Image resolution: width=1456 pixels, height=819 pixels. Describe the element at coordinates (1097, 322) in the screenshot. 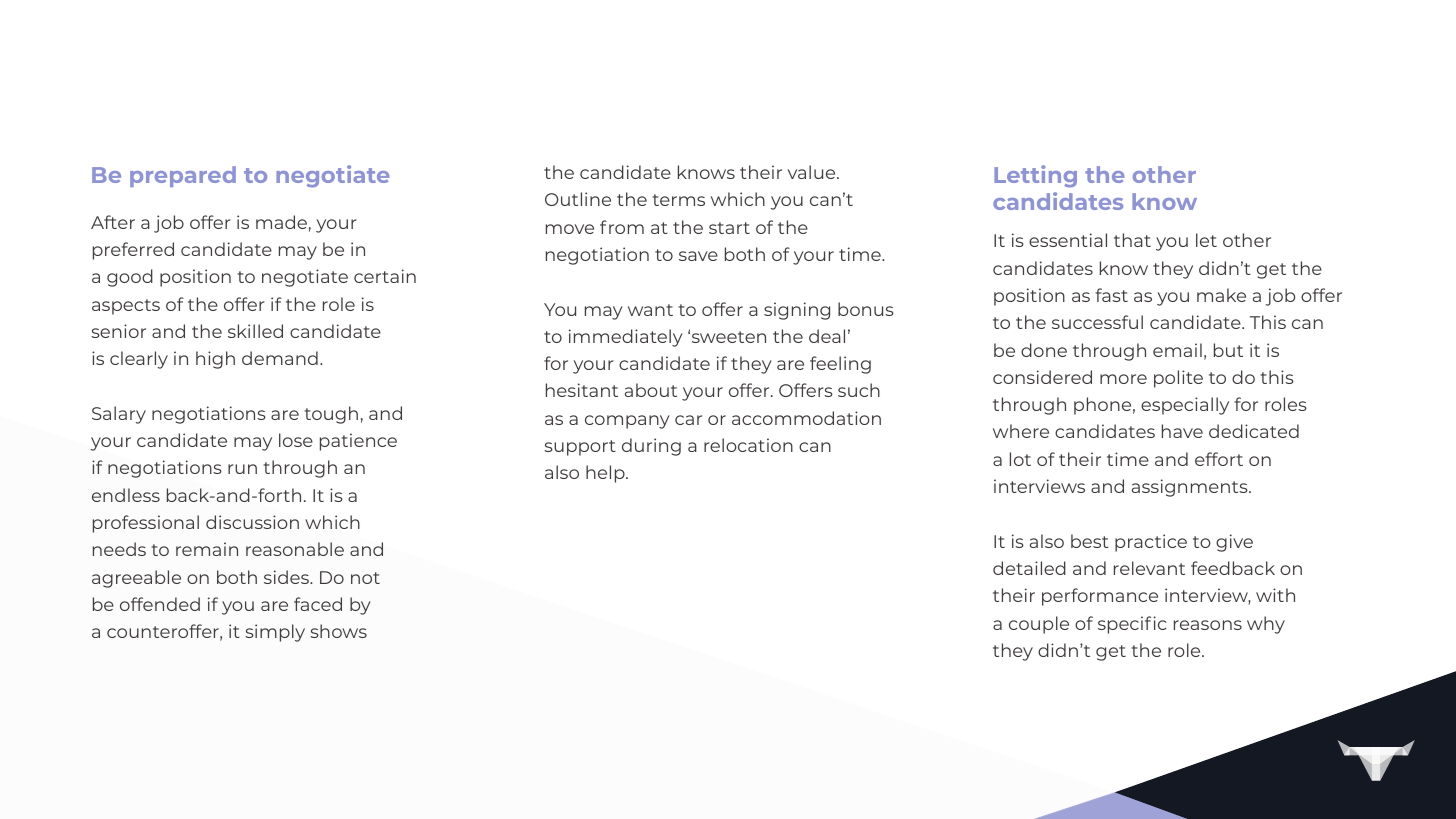

I see `successful` at that location.
